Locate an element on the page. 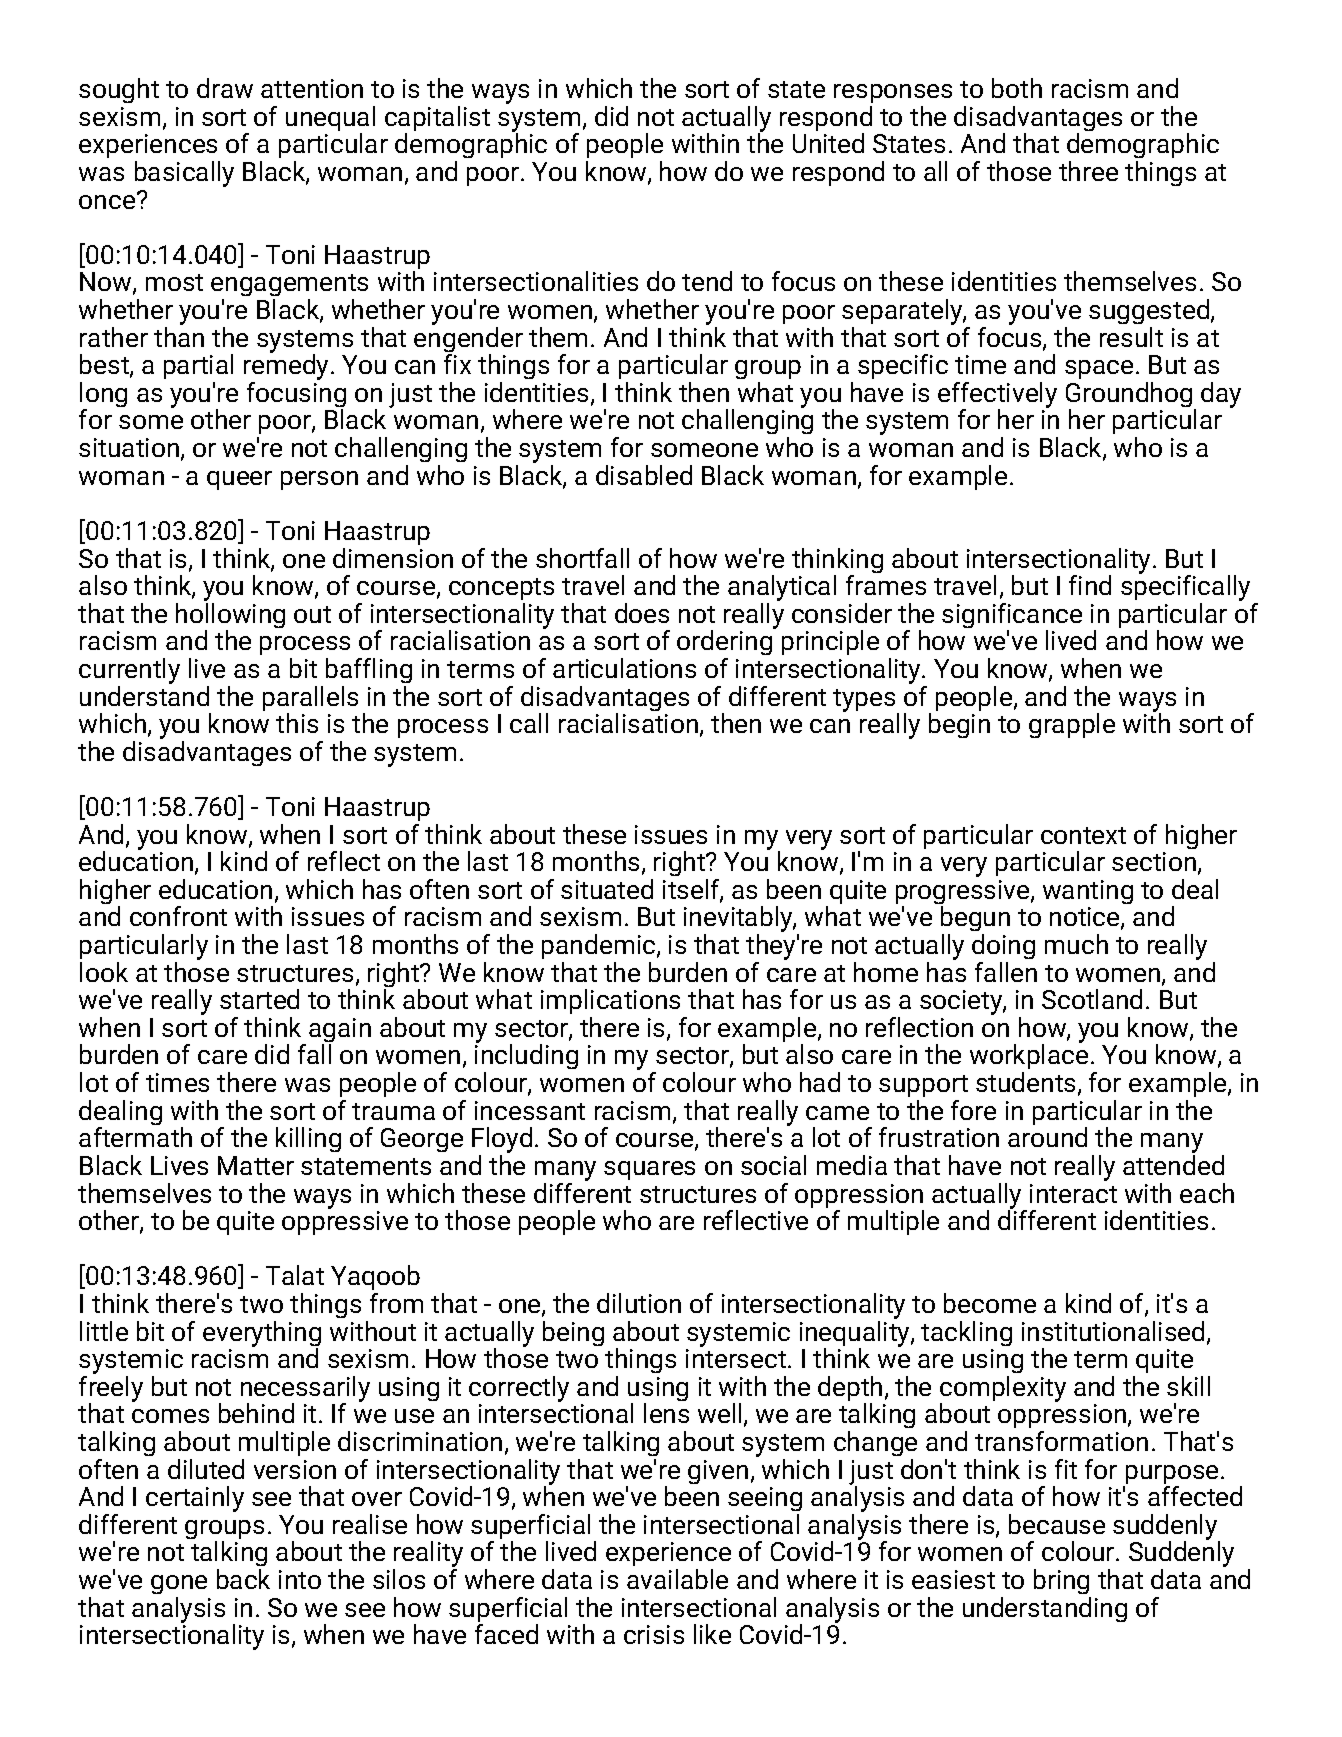 This page has height=1737, width=1342. United is located at coordinates (828, 143).
